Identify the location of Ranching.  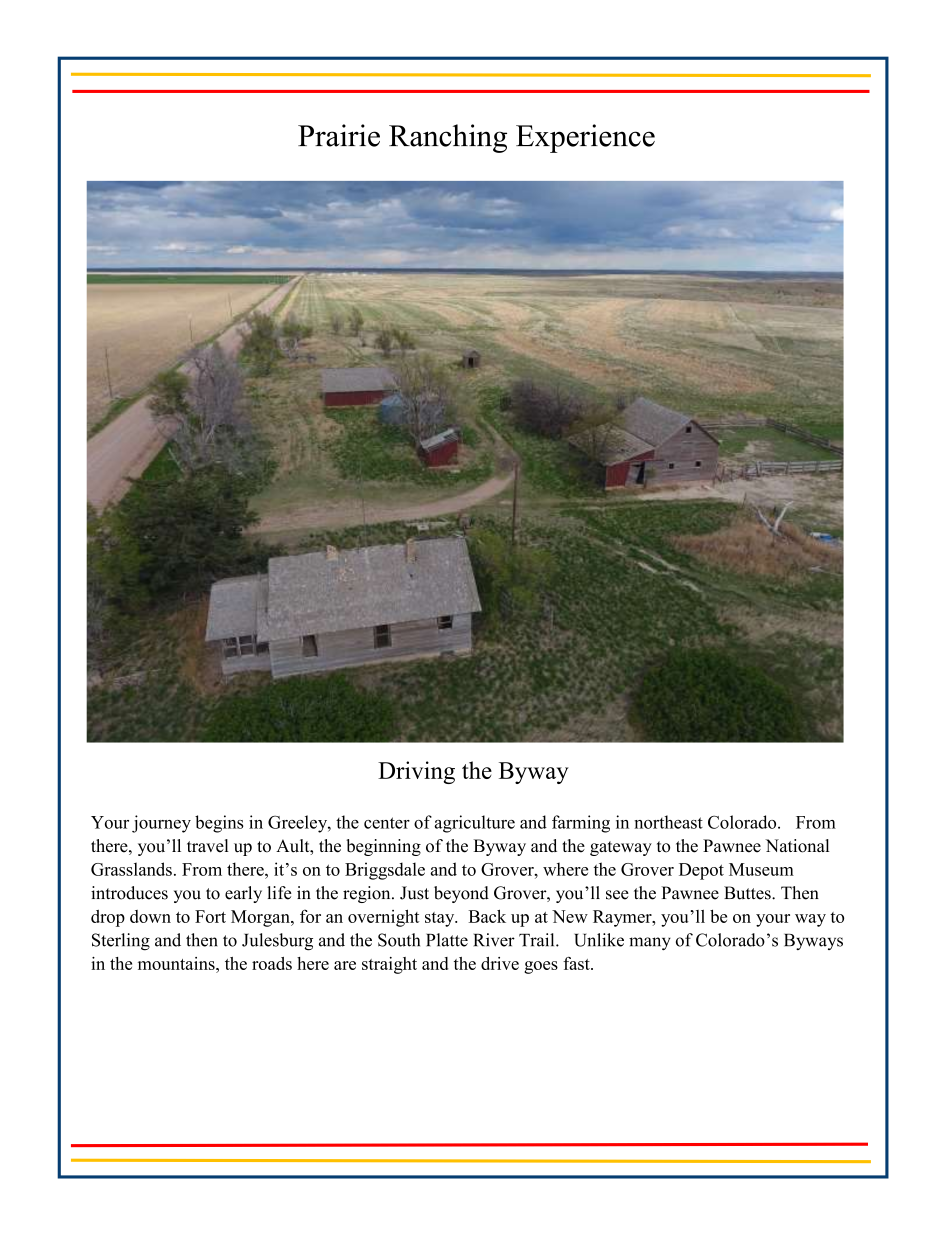
(448, 138).
